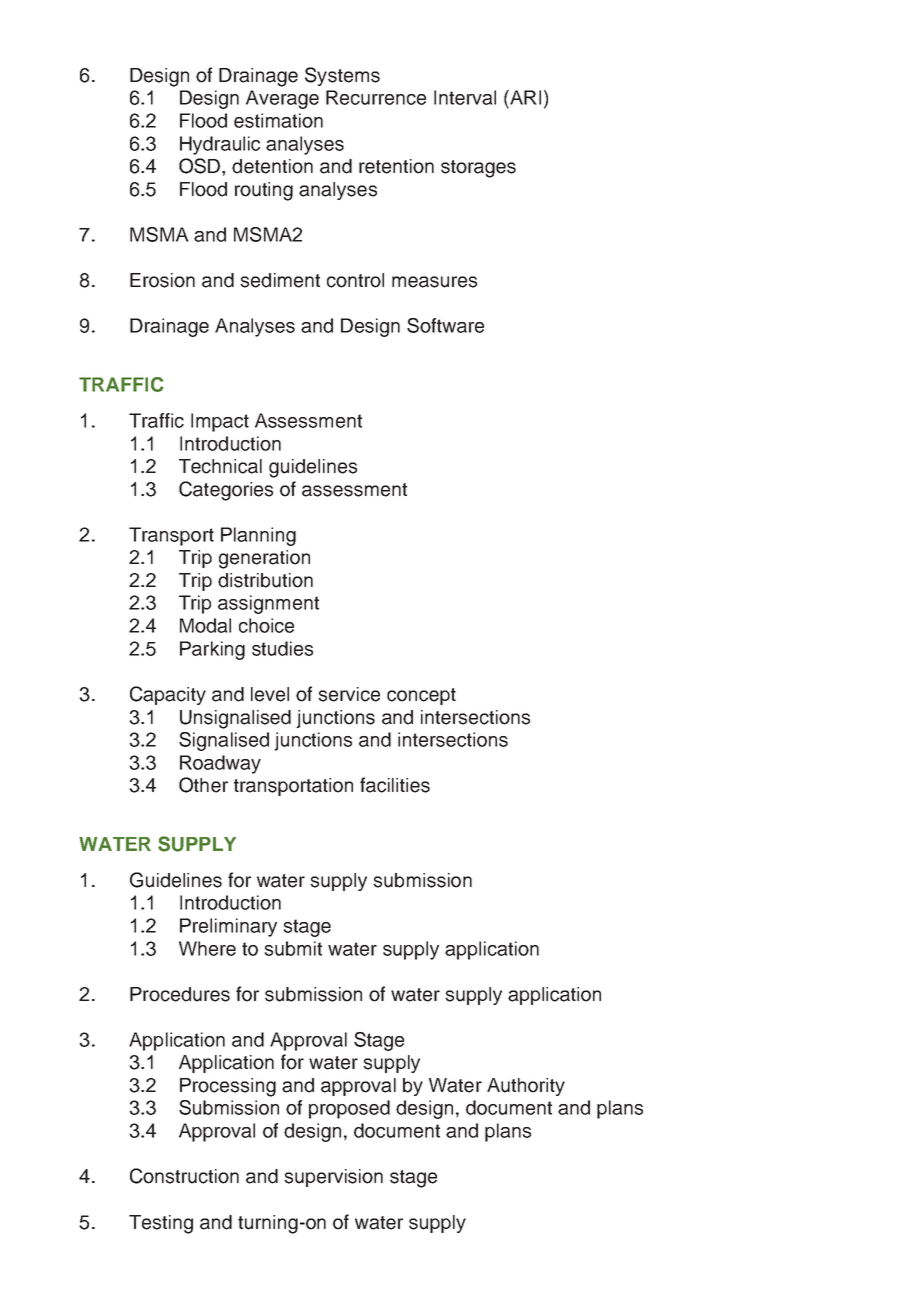  What do you see at coordinates (465, 97) in the screenshot?
I see `Interval` at bounding box center [465, 97].
